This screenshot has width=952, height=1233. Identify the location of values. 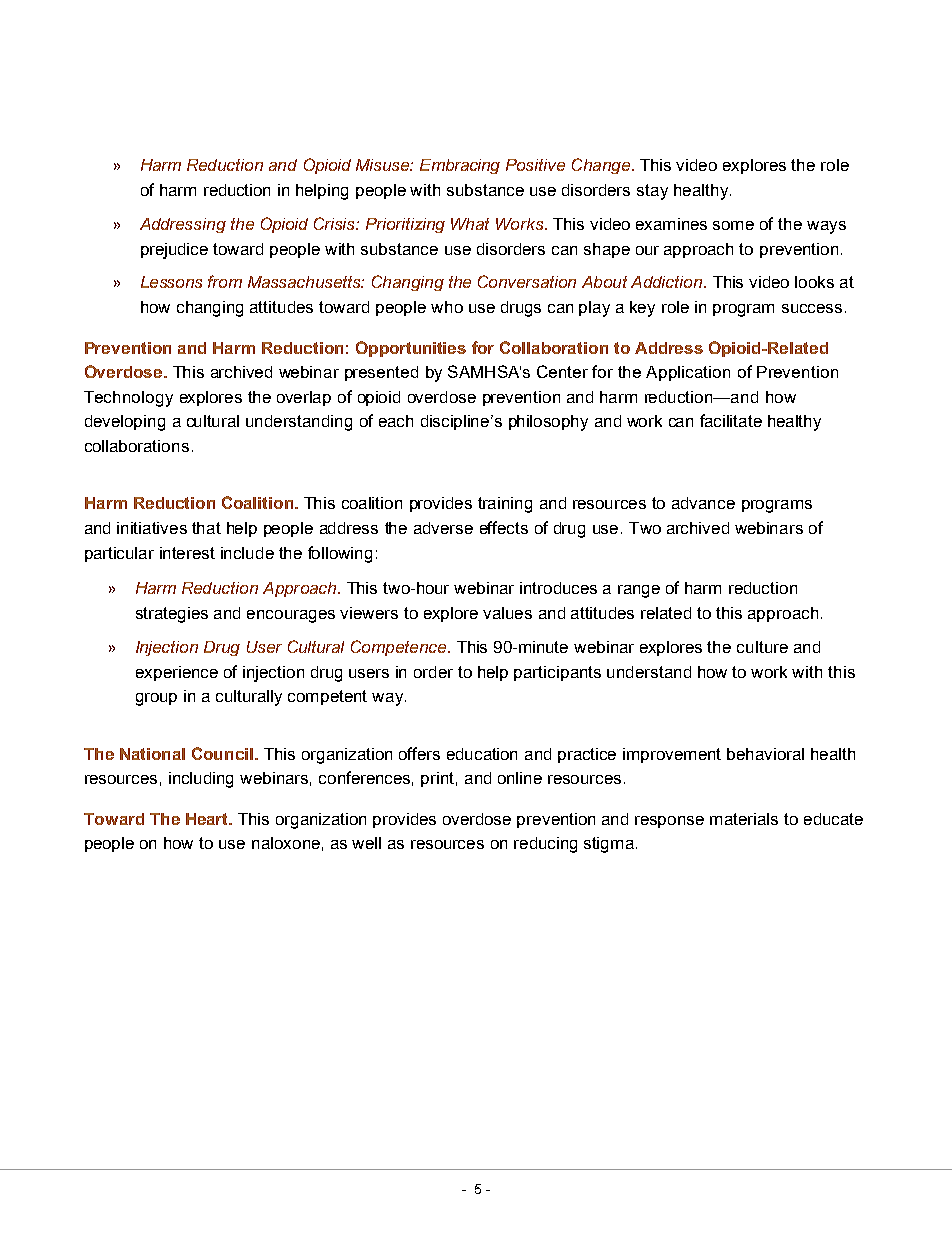
(507, 613).
